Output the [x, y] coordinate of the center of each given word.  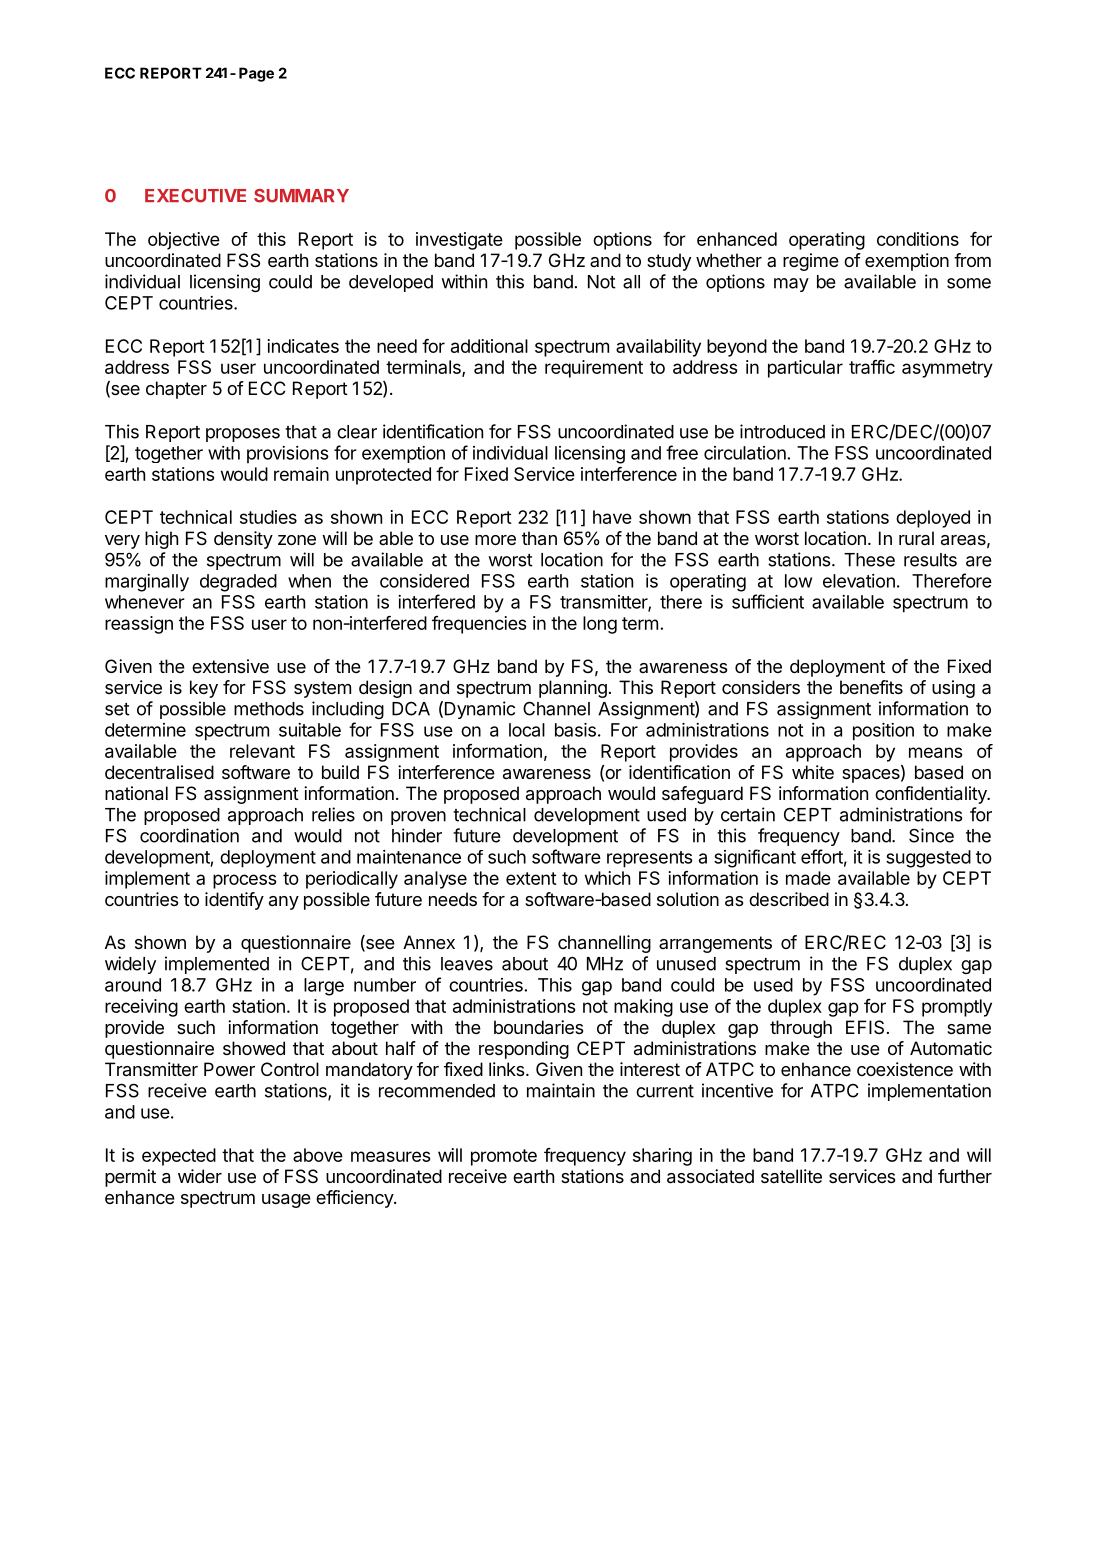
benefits [871, 687]
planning [573, 689]
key [204, 689]
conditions [918, 239]
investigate [459, 241]
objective [184, 241]
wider [200, 1176]
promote [504, 1157]
